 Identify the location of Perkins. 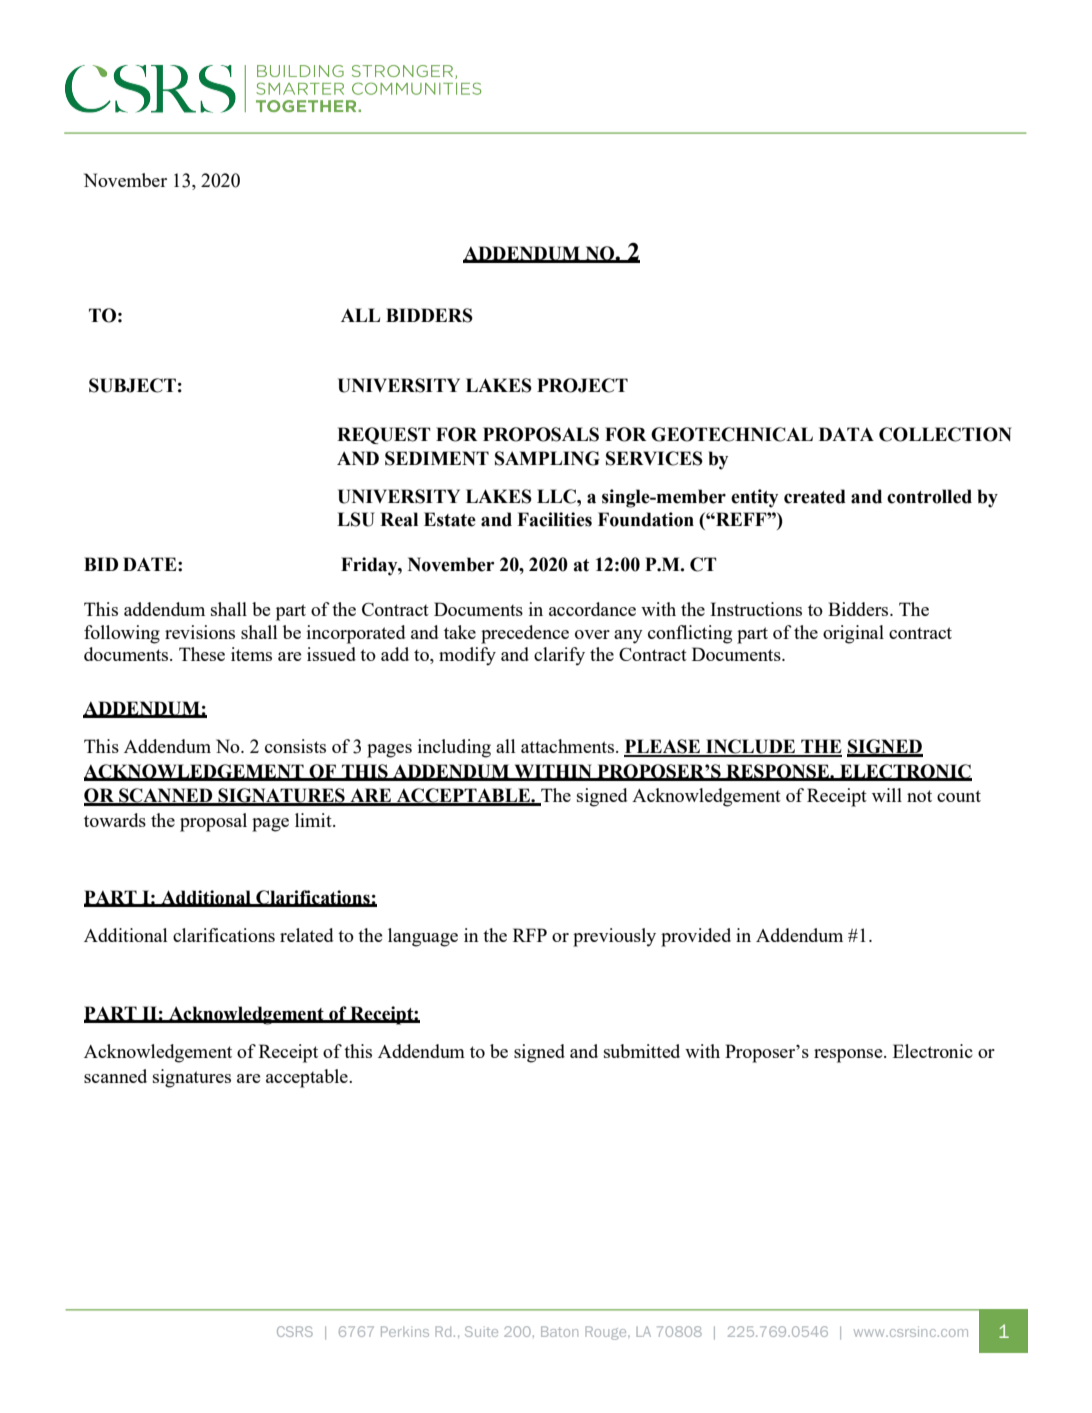
(405, 1331).
